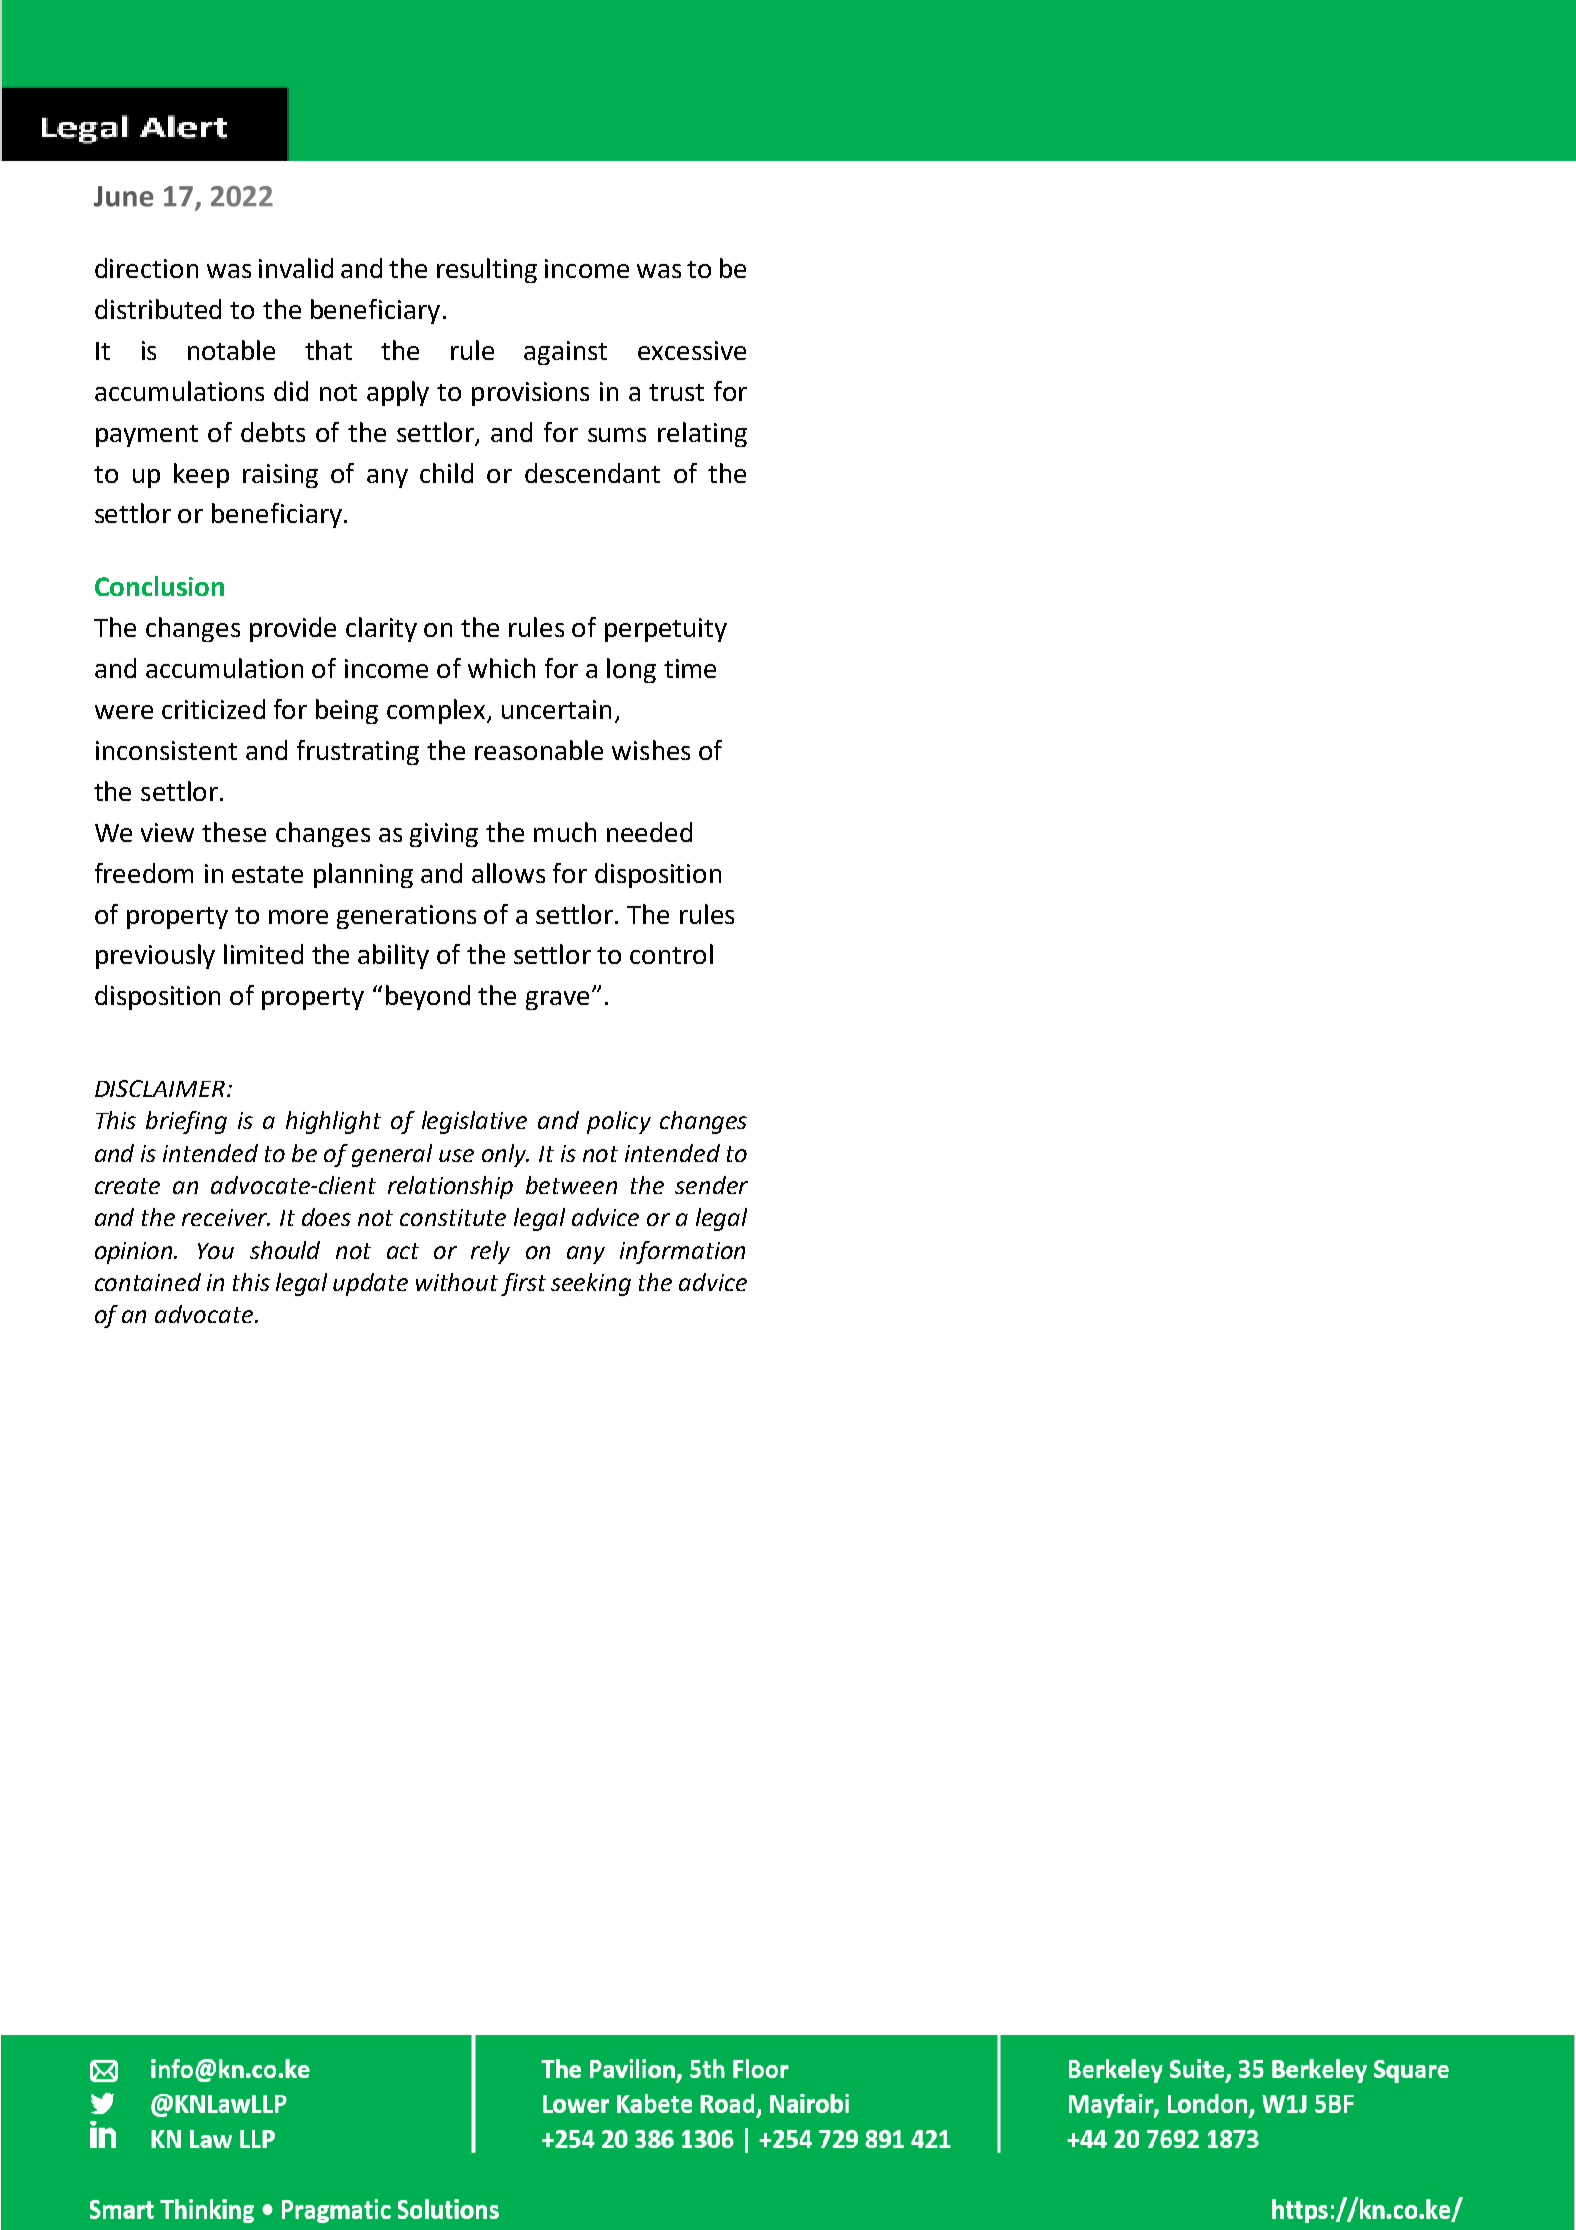  I want to click on DISCLAIMER, so click(161, 1088).
